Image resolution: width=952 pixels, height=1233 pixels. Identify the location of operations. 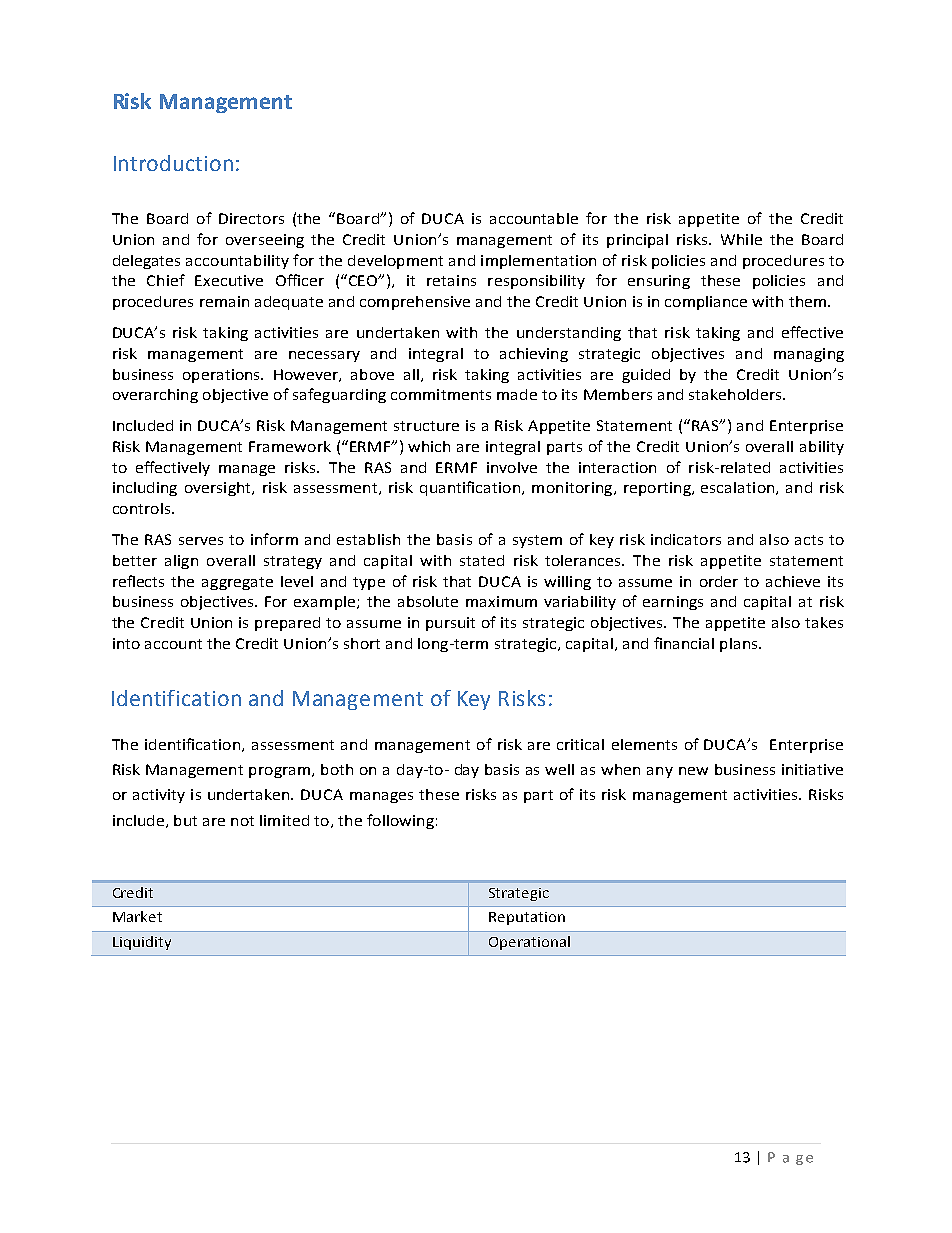
(222, 376).
